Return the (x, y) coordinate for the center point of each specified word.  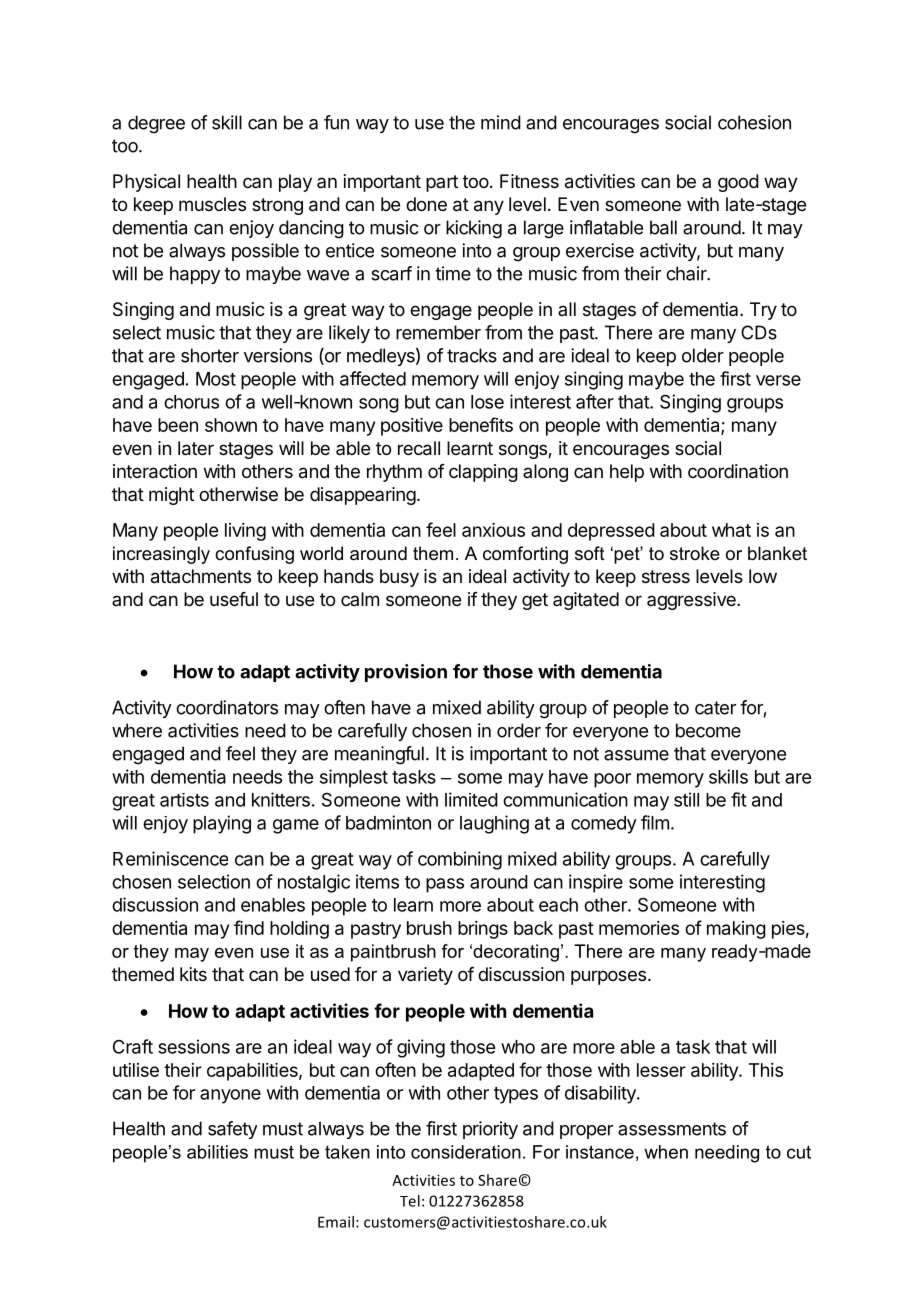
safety (232, 1130)
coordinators (227, 707)
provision (406, 673)
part (442, 183)
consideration (466, 1152)
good (738, 183)
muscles (212, 204)
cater (715, 708)
